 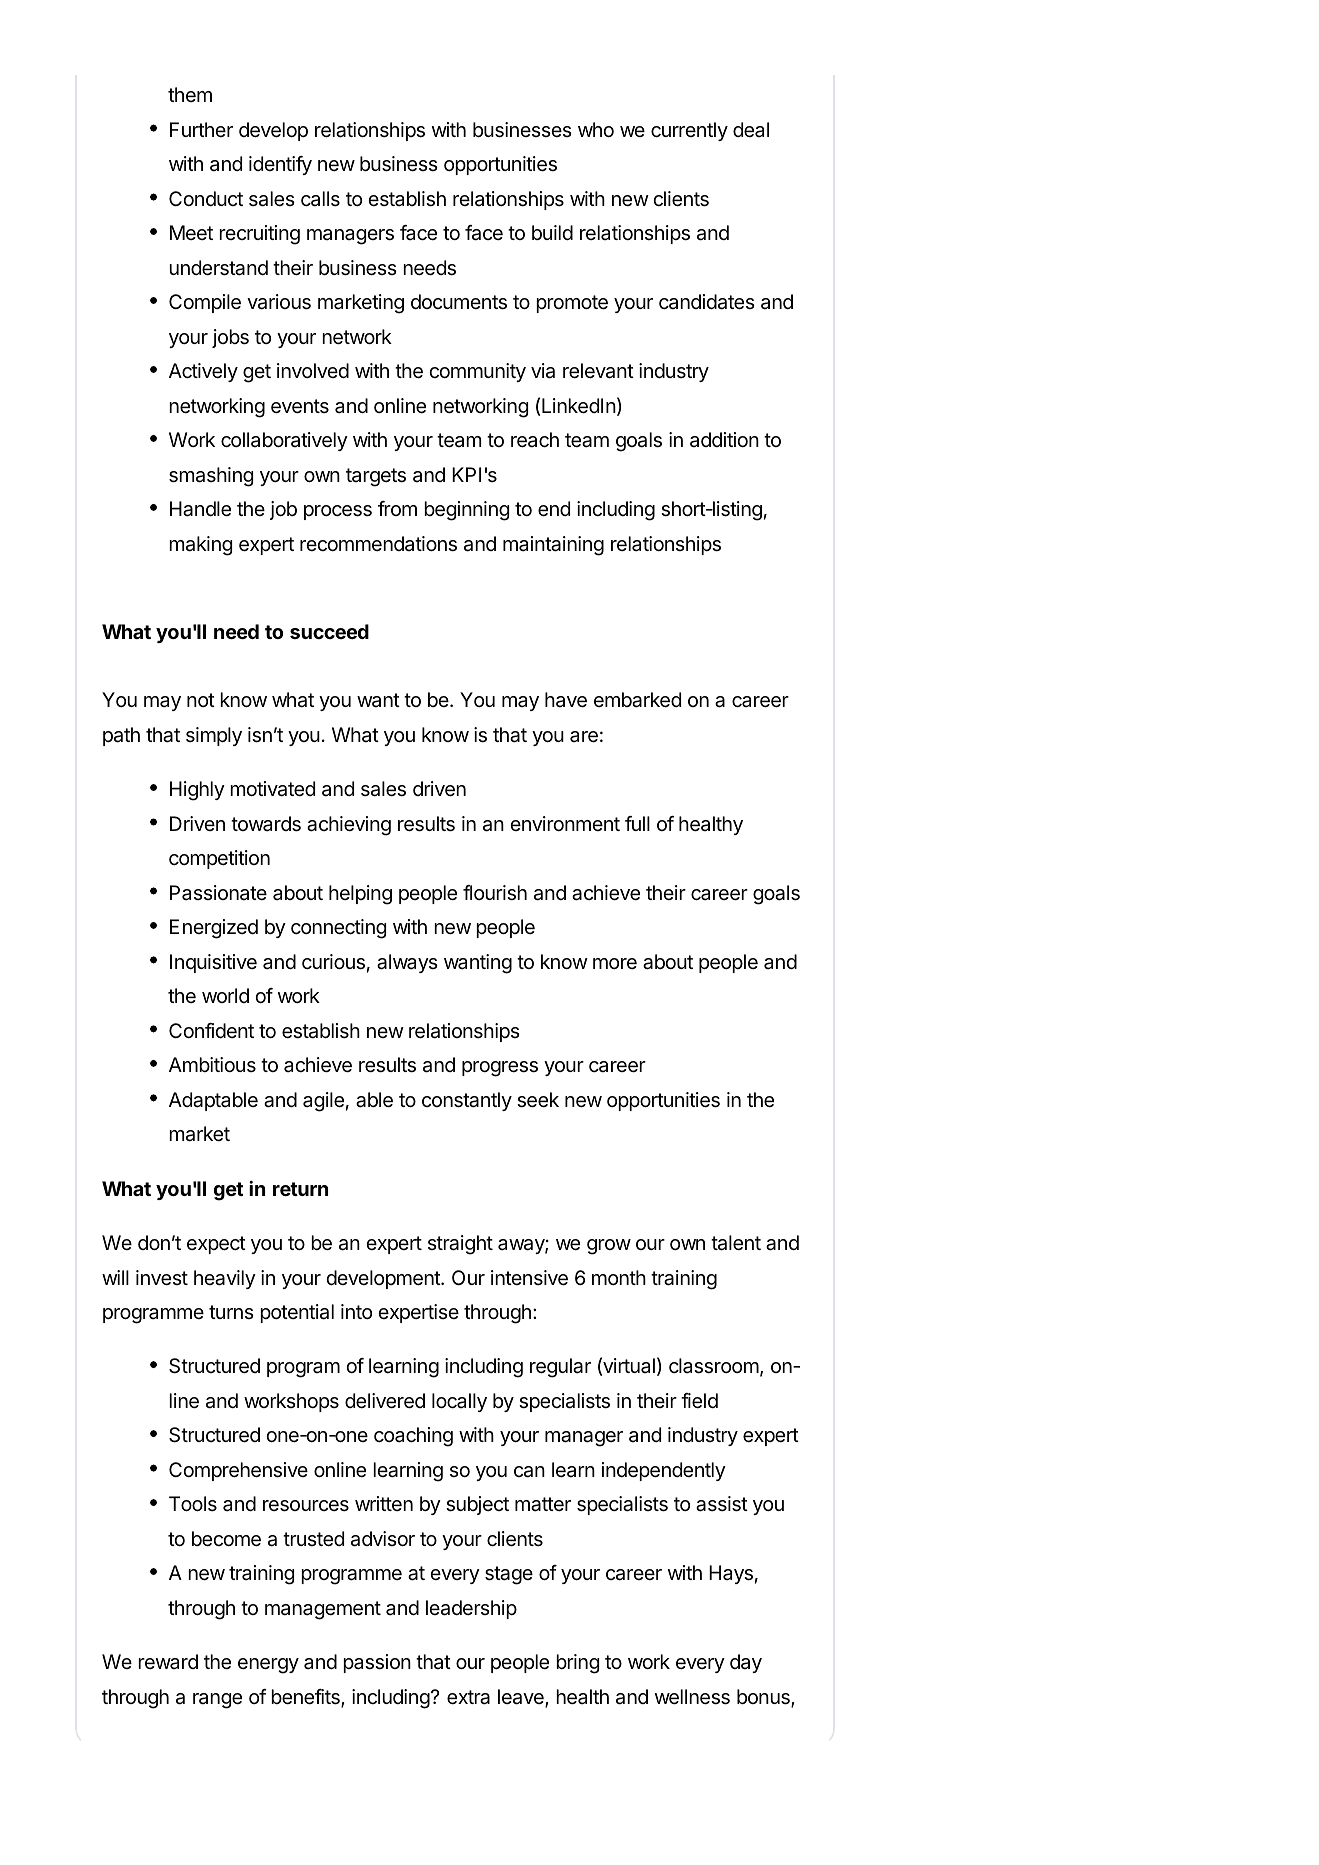 I want to click on calls, so click(x=320, y=199).
